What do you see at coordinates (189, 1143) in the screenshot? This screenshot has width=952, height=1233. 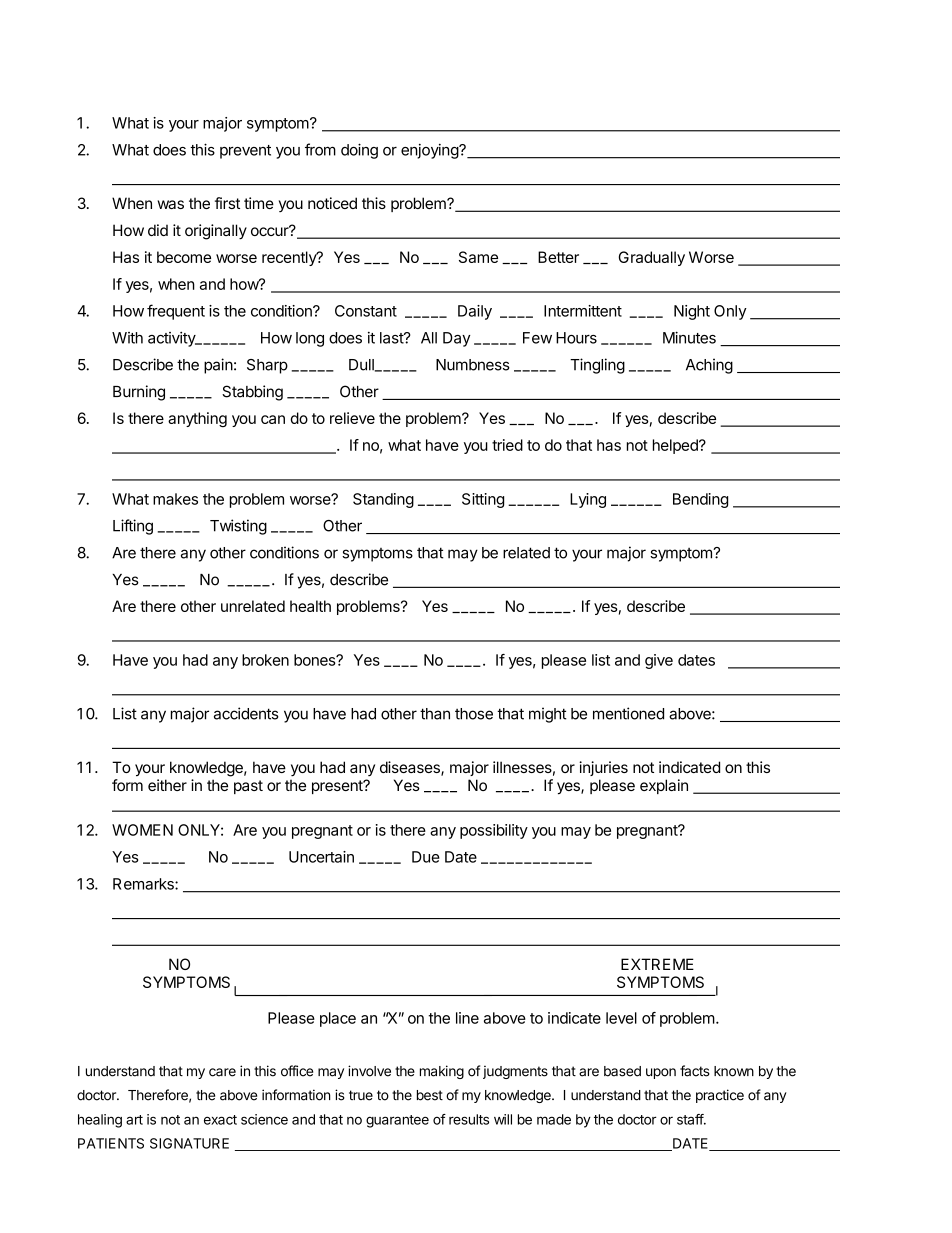 I see `SIGNATURE` at bounding box center [189, 1143].
